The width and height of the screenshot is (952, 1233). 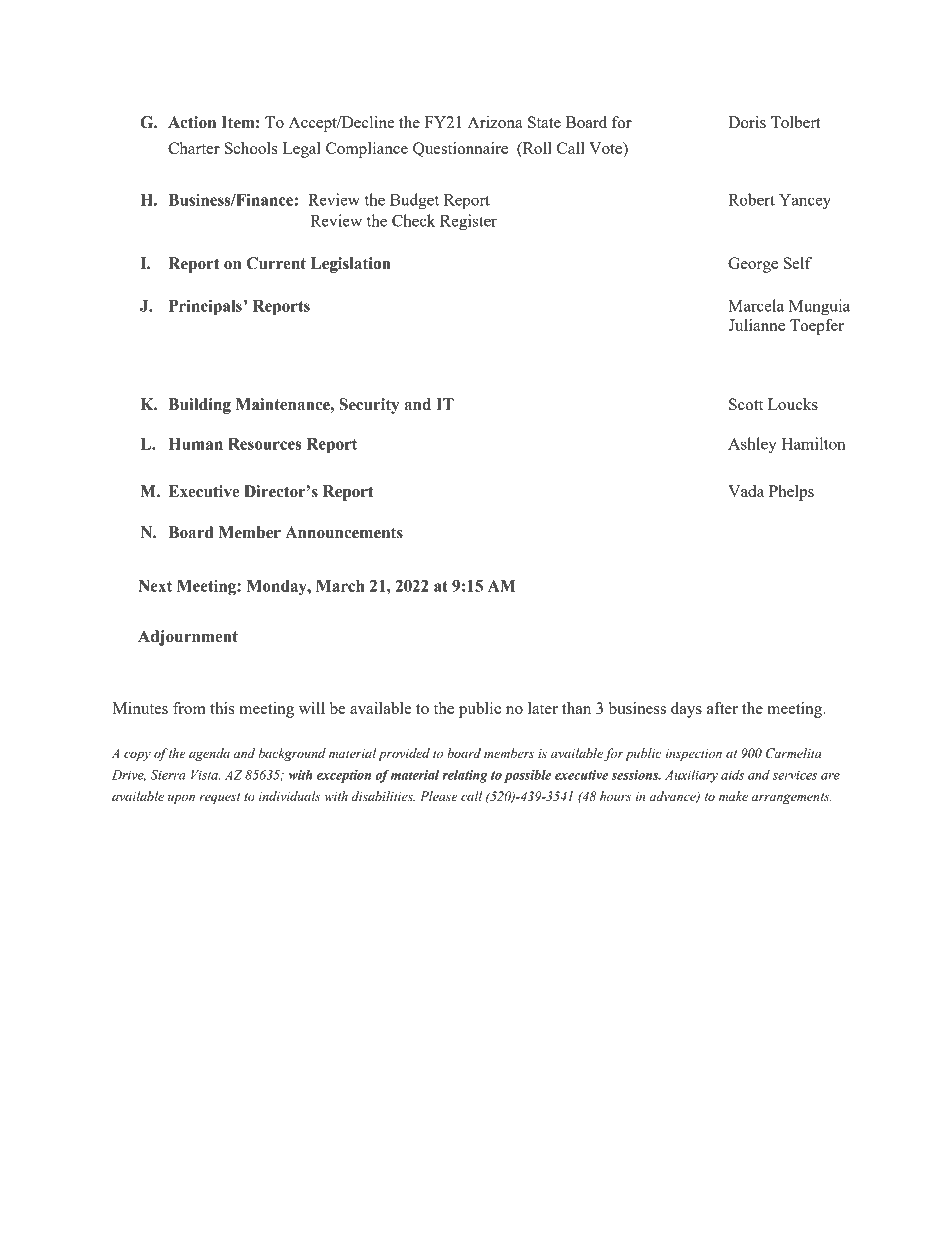 I want to click on Charter, so click(x=194, y=148).
